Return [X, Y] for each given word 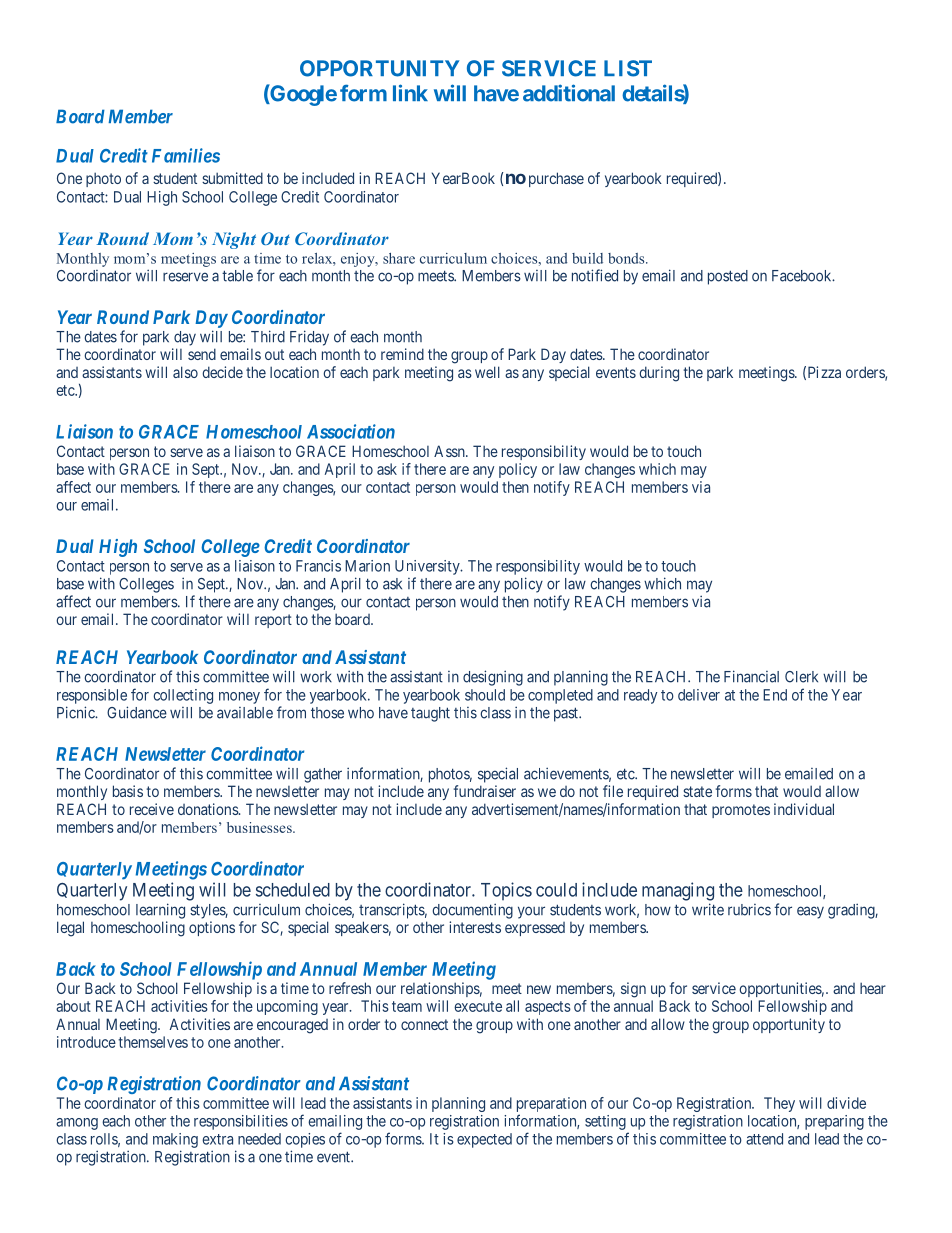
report [273, 621]
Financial [751, 676]
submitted [232, 178]
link [410, 92]
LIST [628, 68]
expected [484, 1140]
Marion [367, 566]
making [175, 1140]
